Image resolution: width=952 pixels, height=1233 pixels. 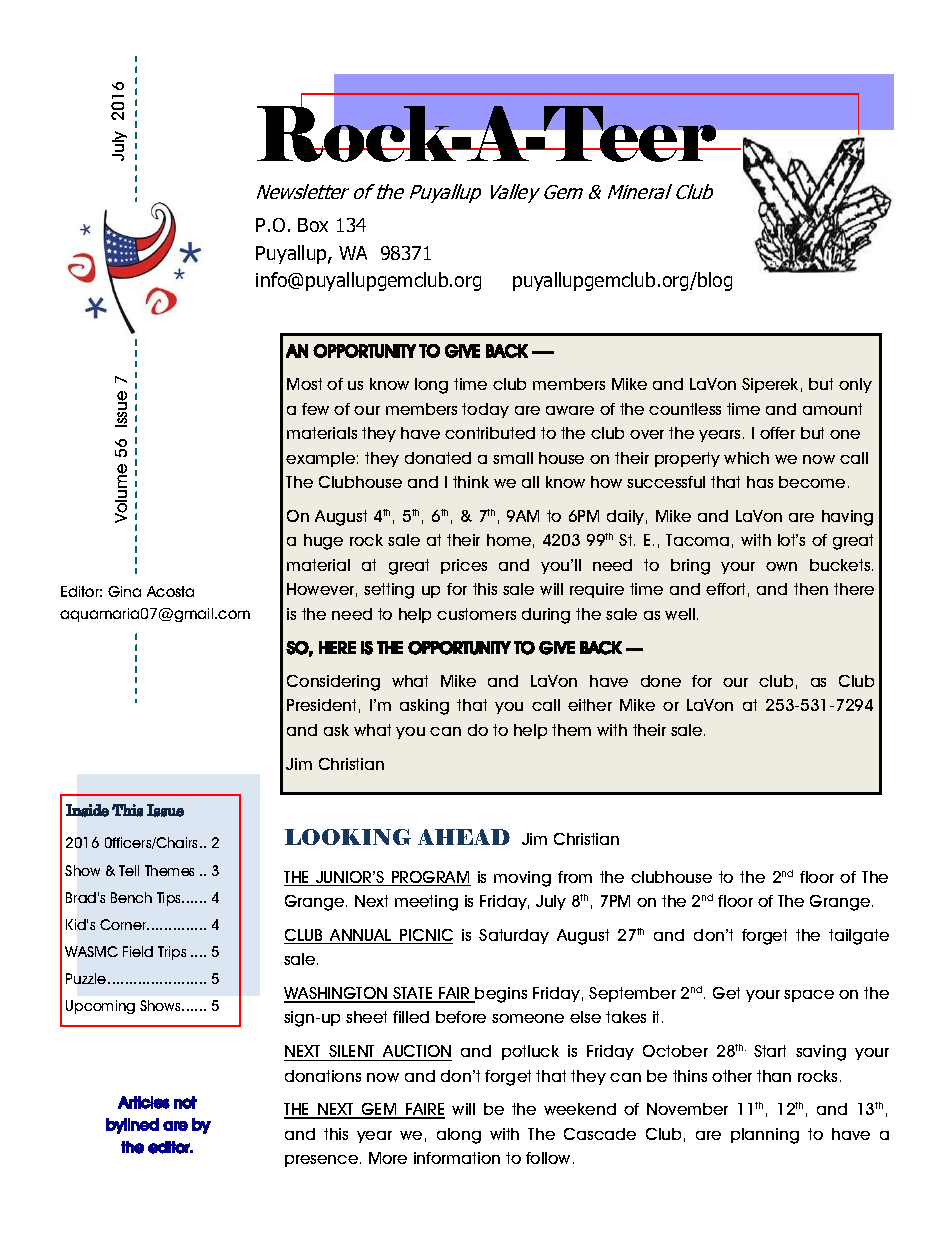 I want to click on Acosta, so click(x=170, y=591).
